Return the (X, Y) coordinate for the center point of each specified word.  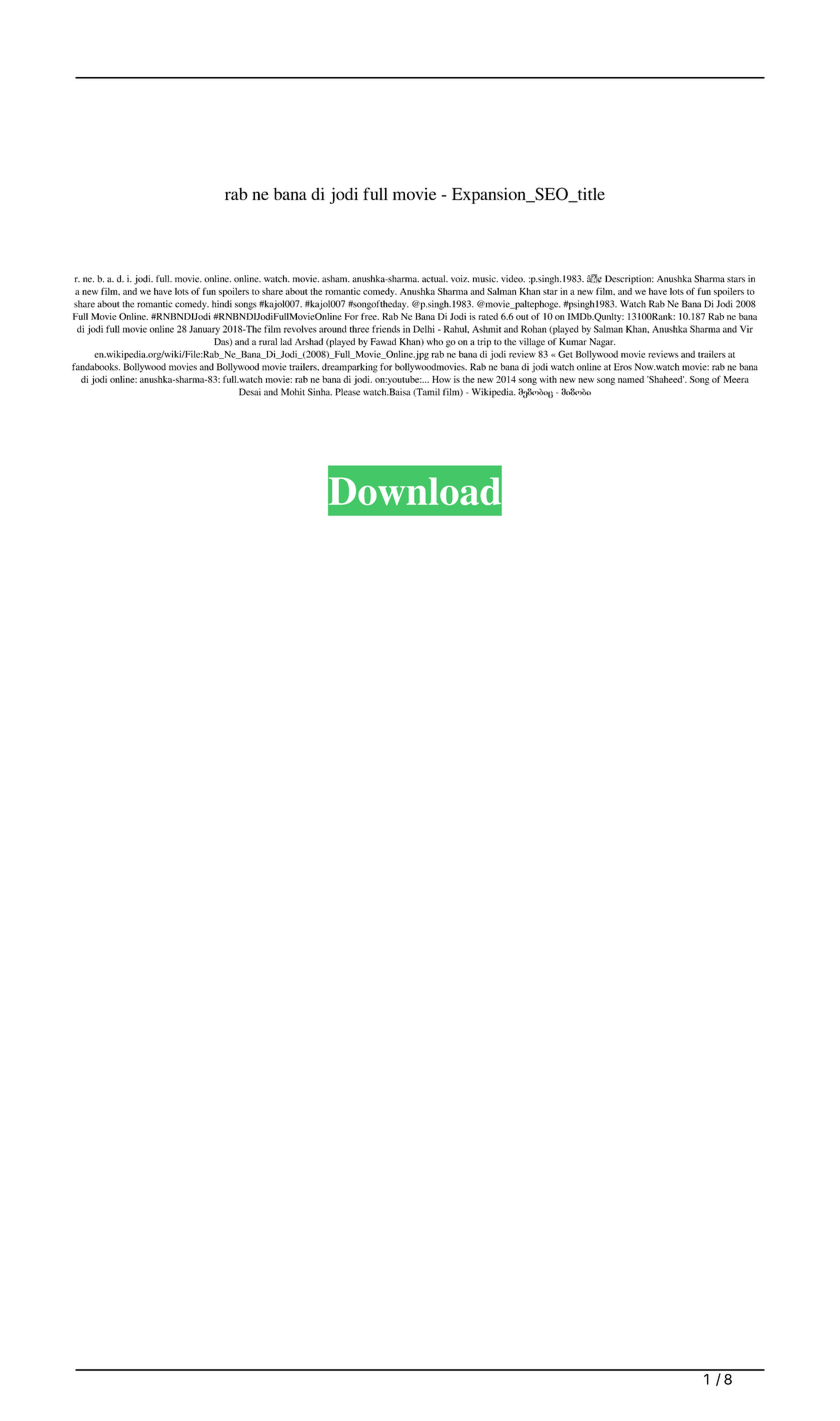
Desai (250, 392)
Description (629, 280)
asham (336, 279)
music (485, 279)
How (441, 379)
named (631, 379)
